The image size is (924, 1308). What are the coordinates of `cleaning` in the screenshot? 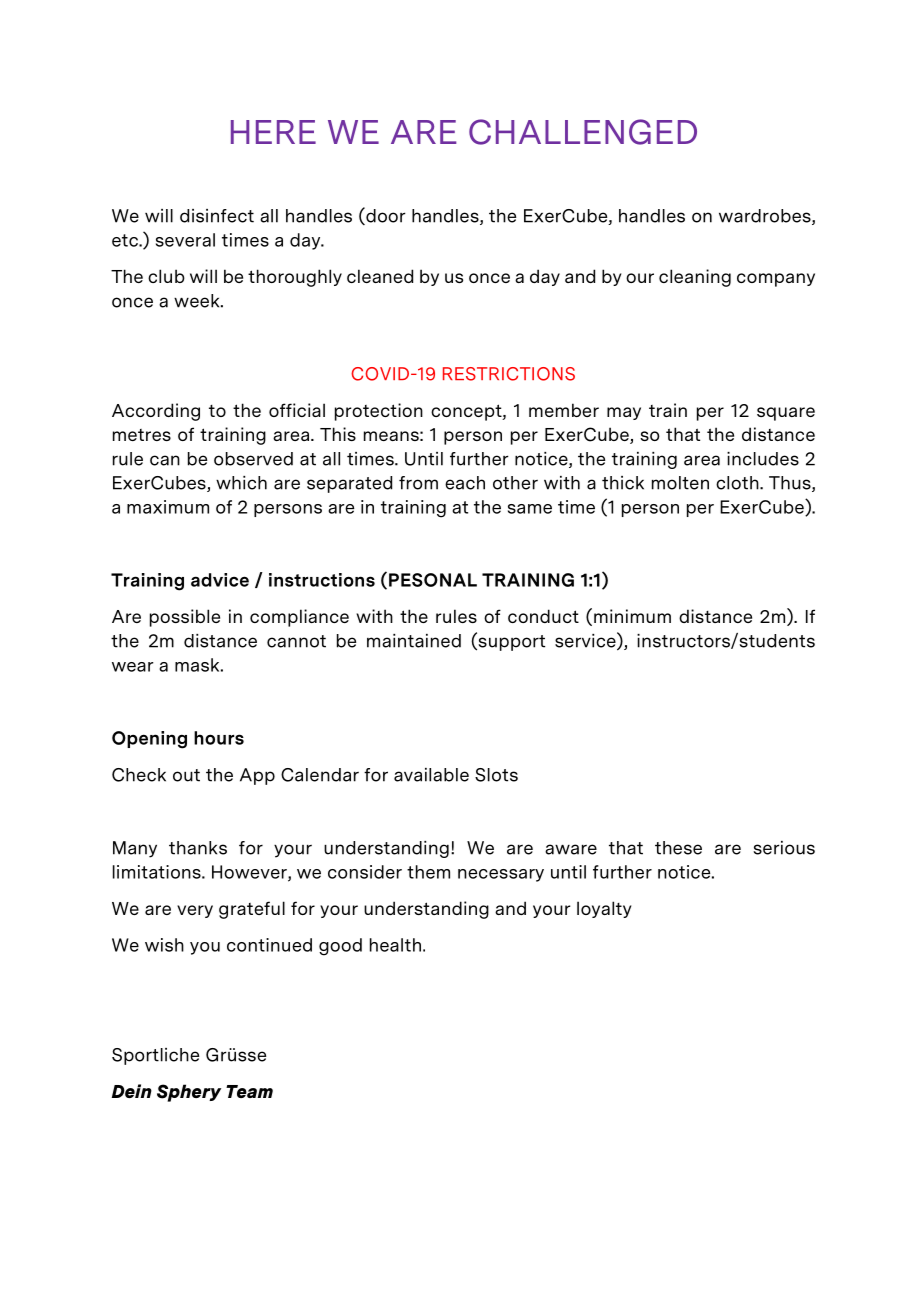 It's located at (695, 278).
